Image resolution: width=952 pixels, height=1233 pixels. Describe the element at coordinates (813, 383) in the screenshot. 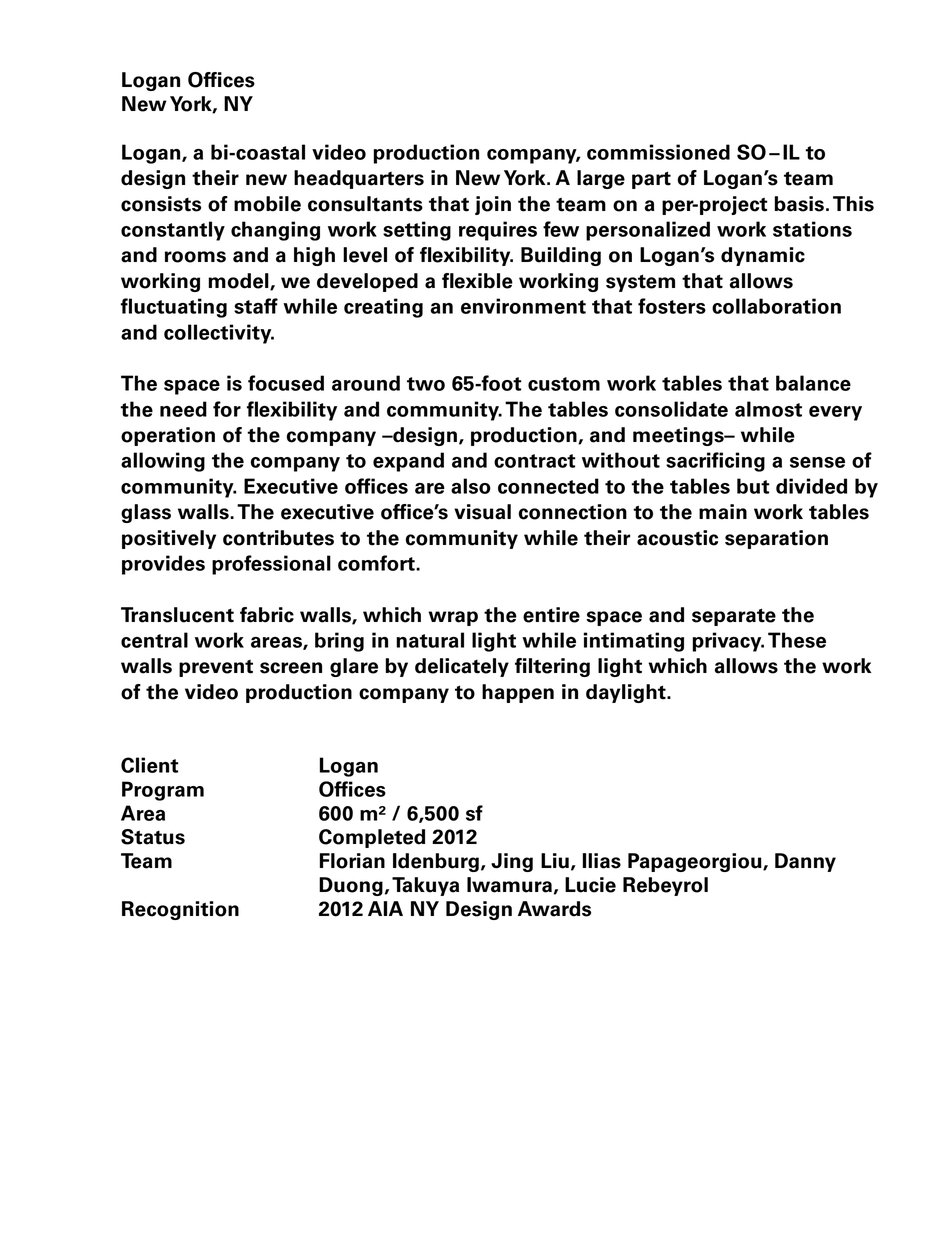

I see `balance` at that location.
